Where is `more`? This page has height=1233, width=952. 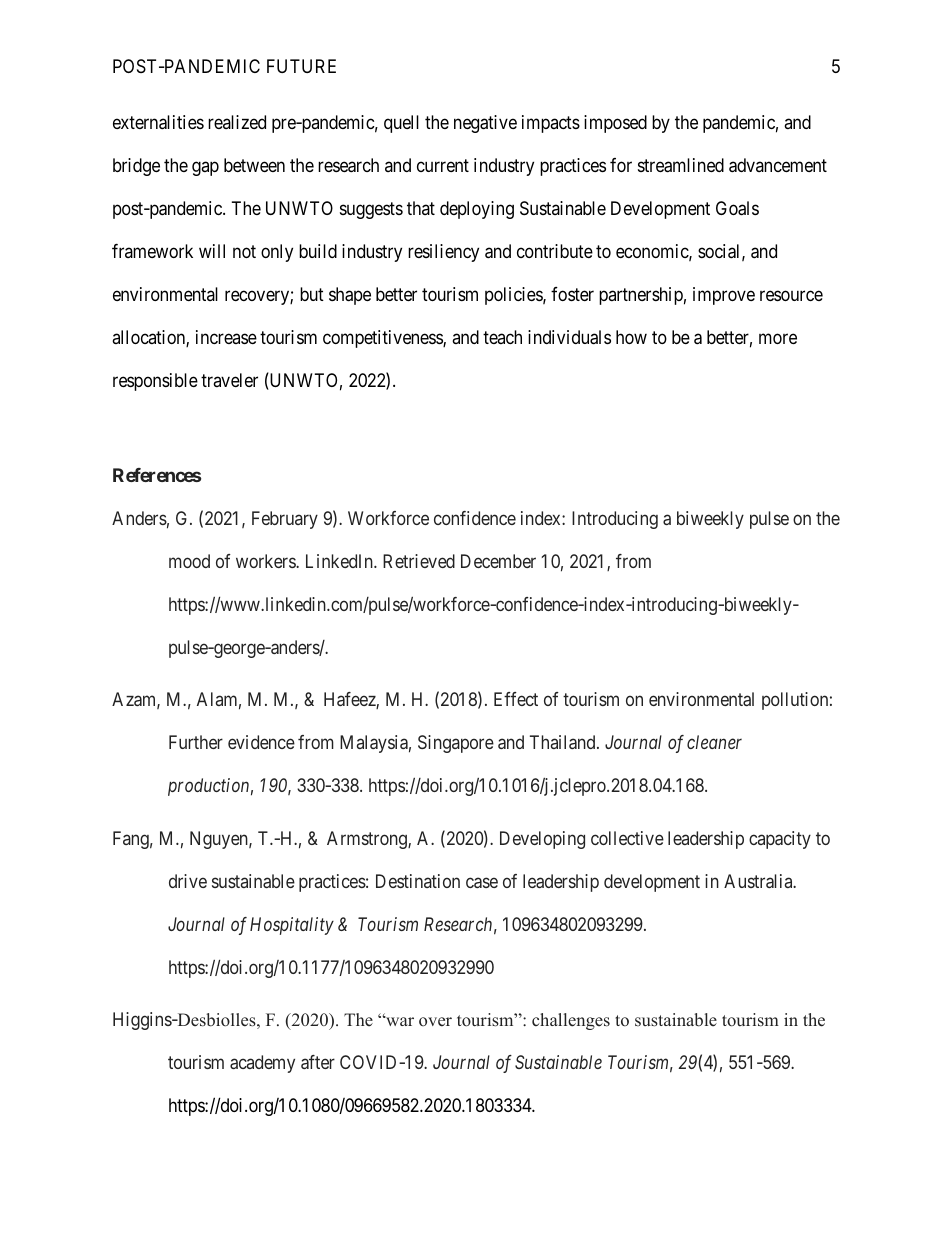 more is located at coordinates (778, 338).
